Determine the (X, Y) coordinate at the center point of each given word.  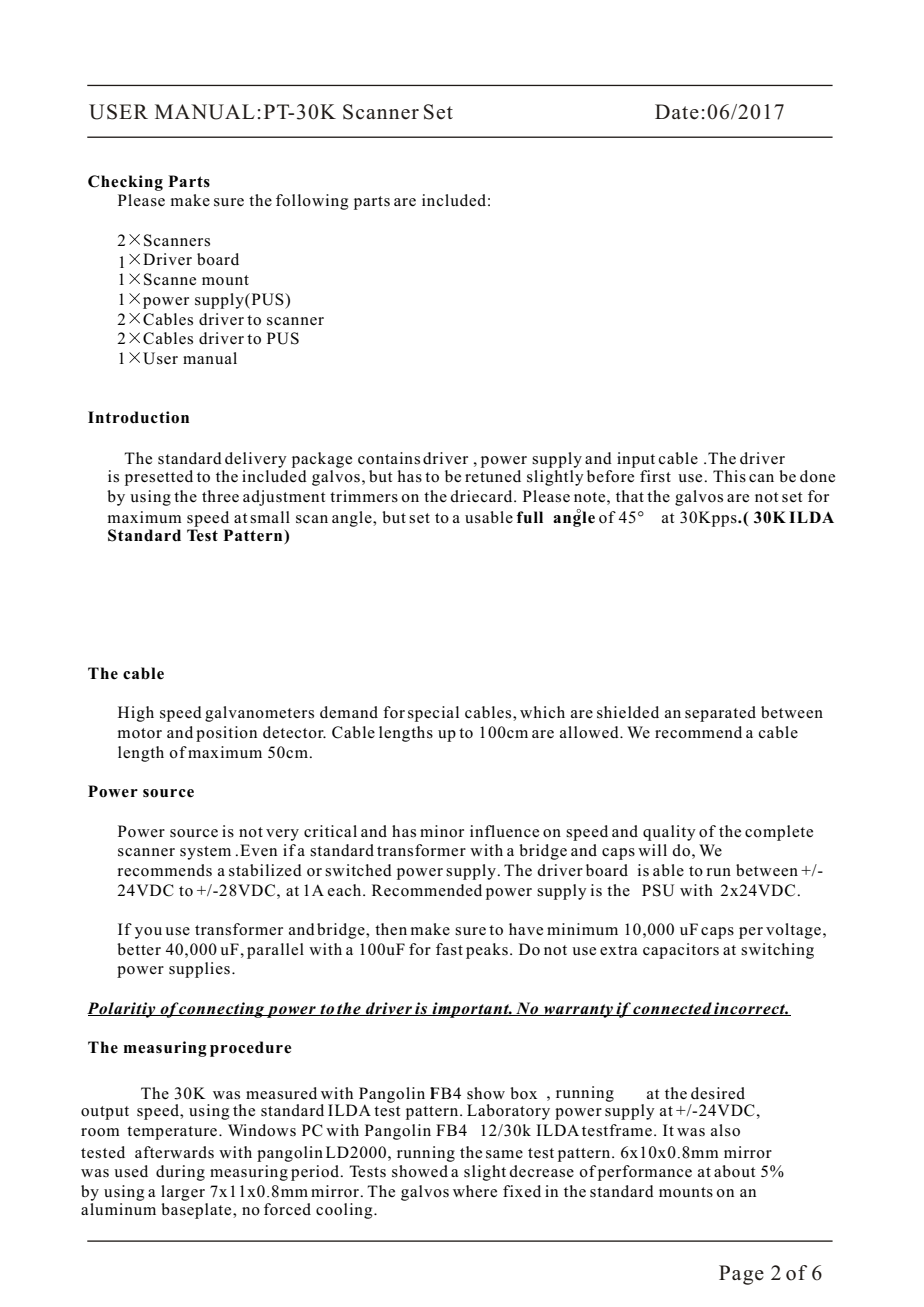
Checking (125, 183)
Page (741, 1275)
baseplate (197, 1211)
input (636, 460)
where (475, 1191)
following (312, 202)
